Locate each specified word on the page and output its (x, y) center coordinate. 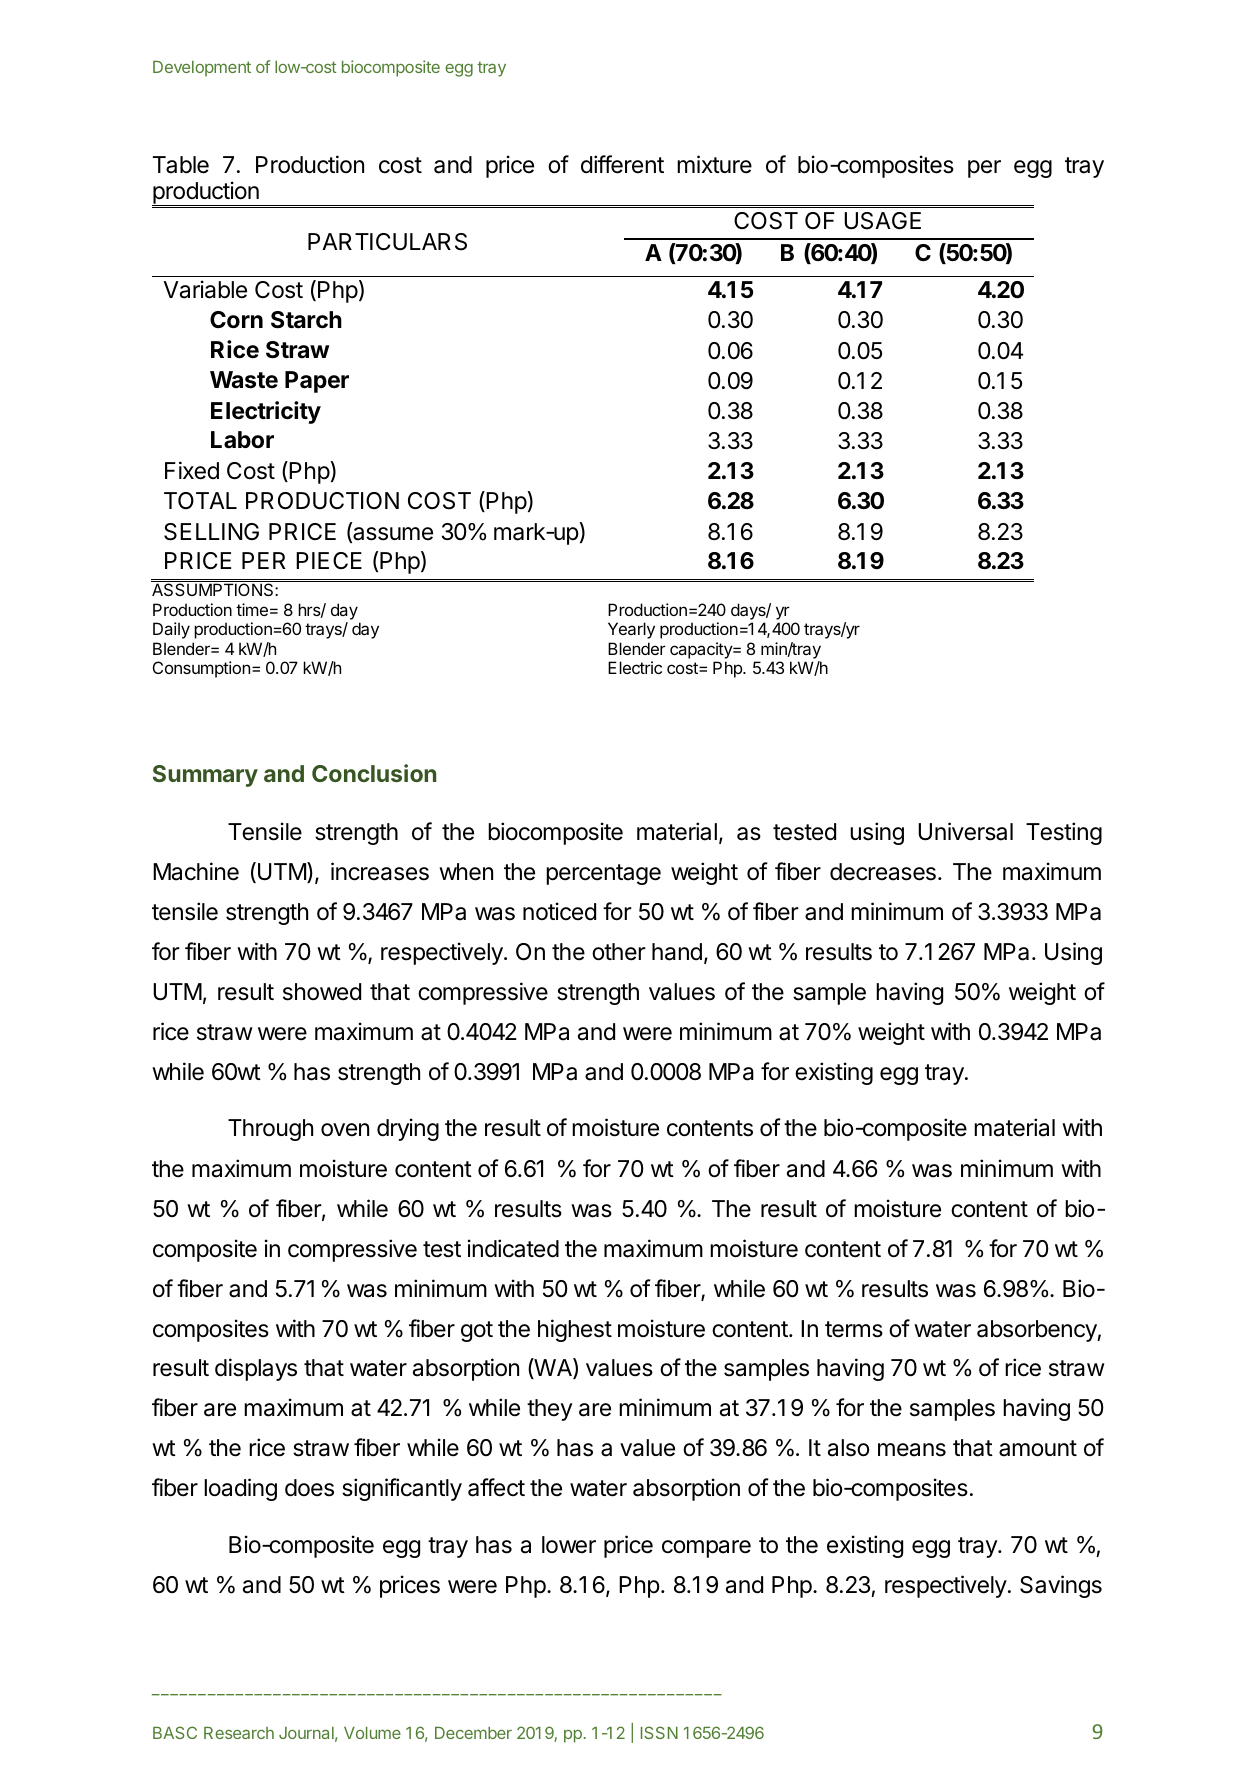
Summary (205, 776)
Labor (242, 440)
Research (239, 1733)
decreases (883, 872)
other (619, 952)
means (912, 1450)
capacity (702, 650)
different (622, 164)
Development (202, 69)
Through (270, 1130)
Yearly (631, 630)
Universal (965, 831)
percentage (603, 874)
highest (575, 1330)
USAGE (882, 221)
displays (256, 1369)
